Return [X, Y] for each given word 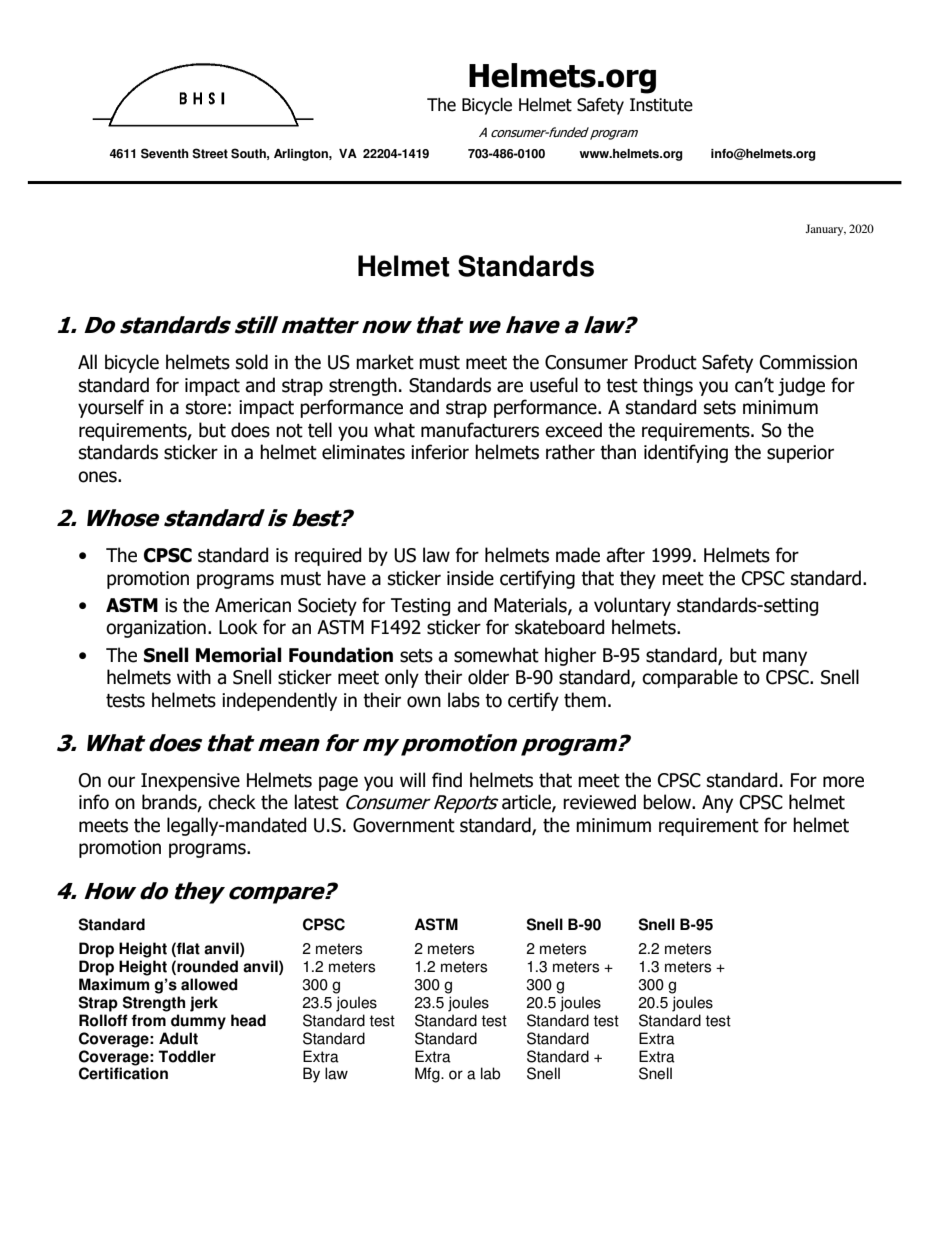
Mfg [428, 1075]
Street [210, 153]
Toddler [187, 1056]
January [825, 230]
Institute [661, 105]
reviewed [599, 802]
